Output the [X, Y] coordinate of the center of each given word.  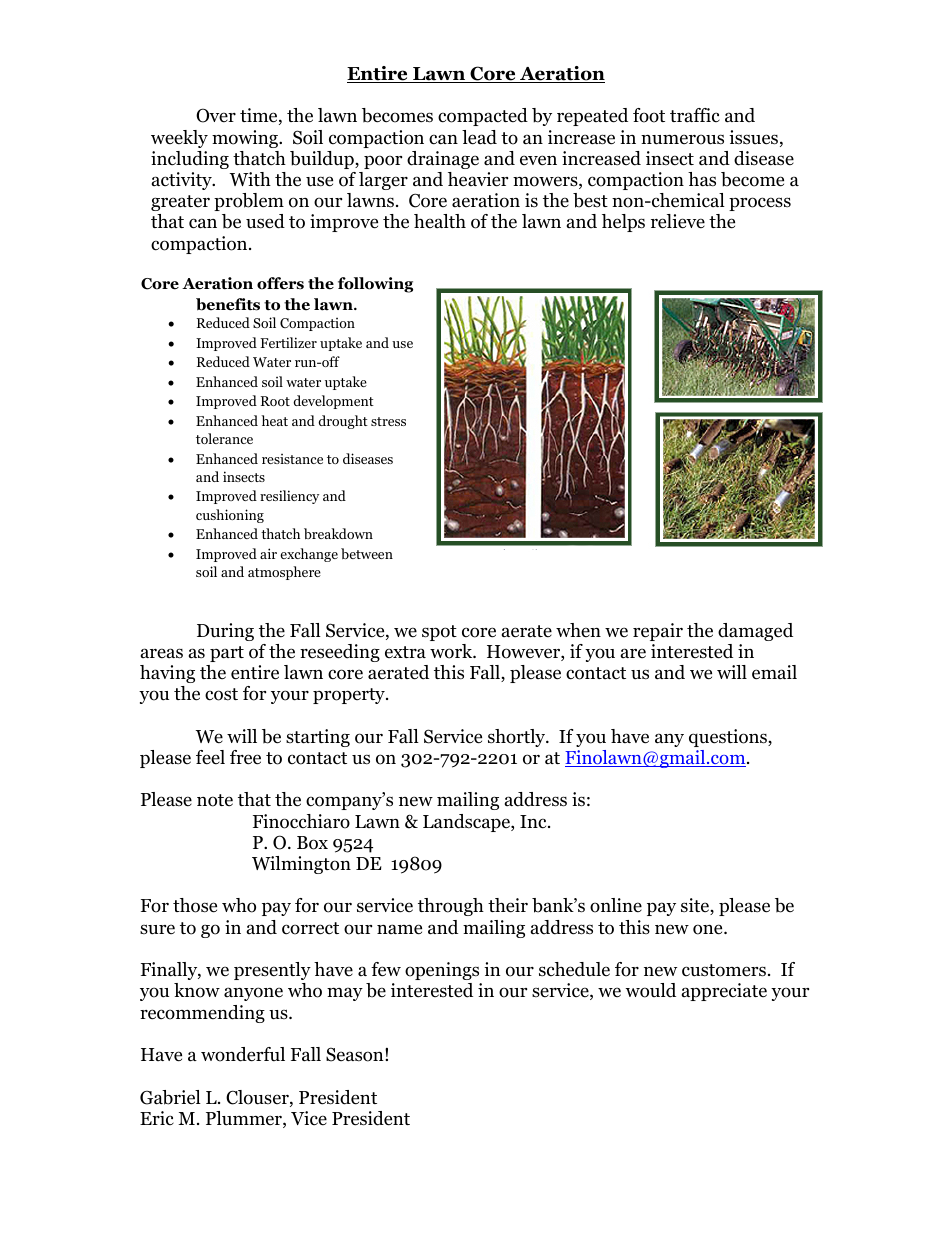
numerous [682, 139]
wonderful [243, 1054]
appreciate [724, 992]
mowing [246, 139]
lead [479, 137]
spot [439, 633]
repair [658, 632]
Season [356, 1054]
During [225, 632]
